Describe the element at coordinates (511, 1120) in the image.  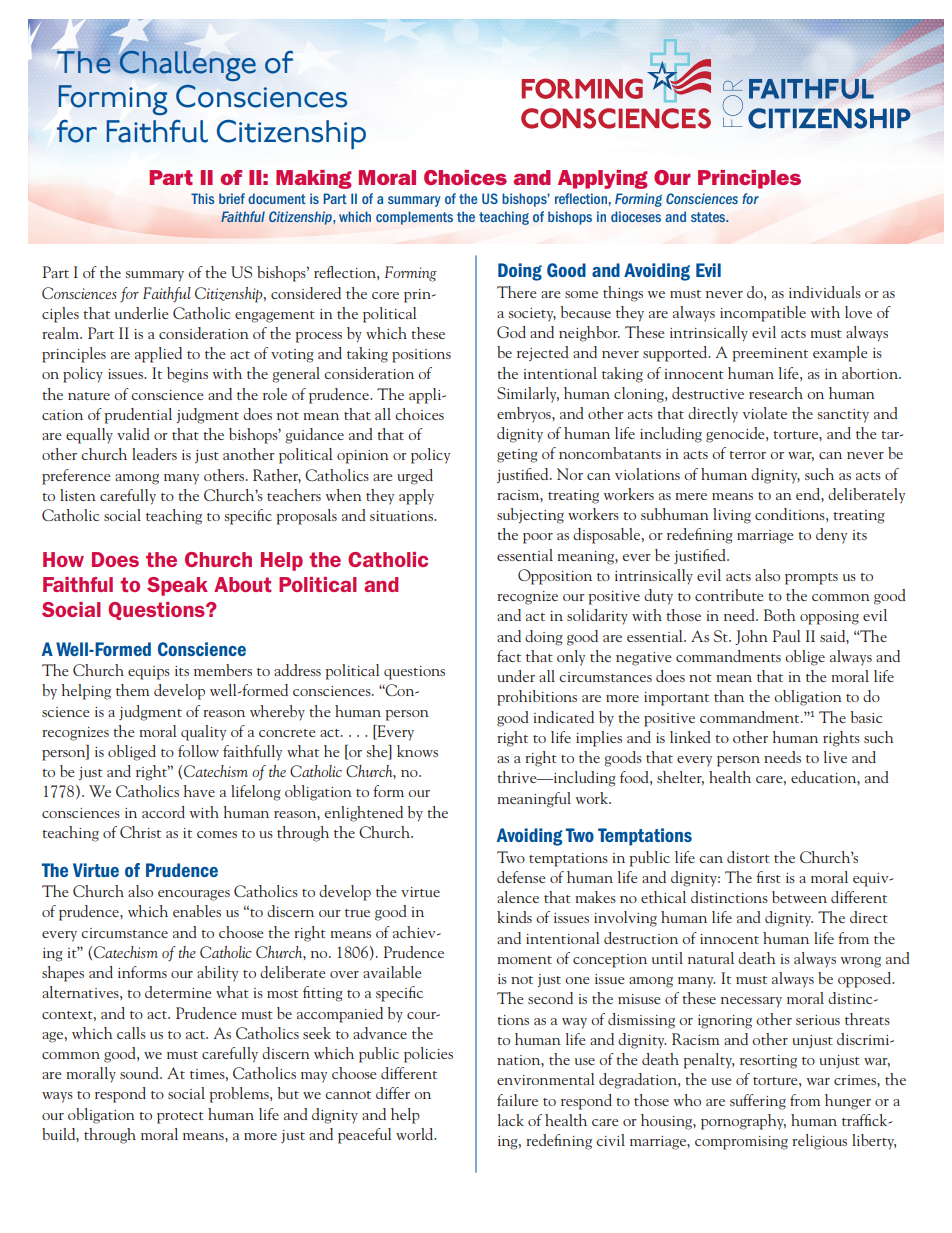
I see `lack` at that location.
